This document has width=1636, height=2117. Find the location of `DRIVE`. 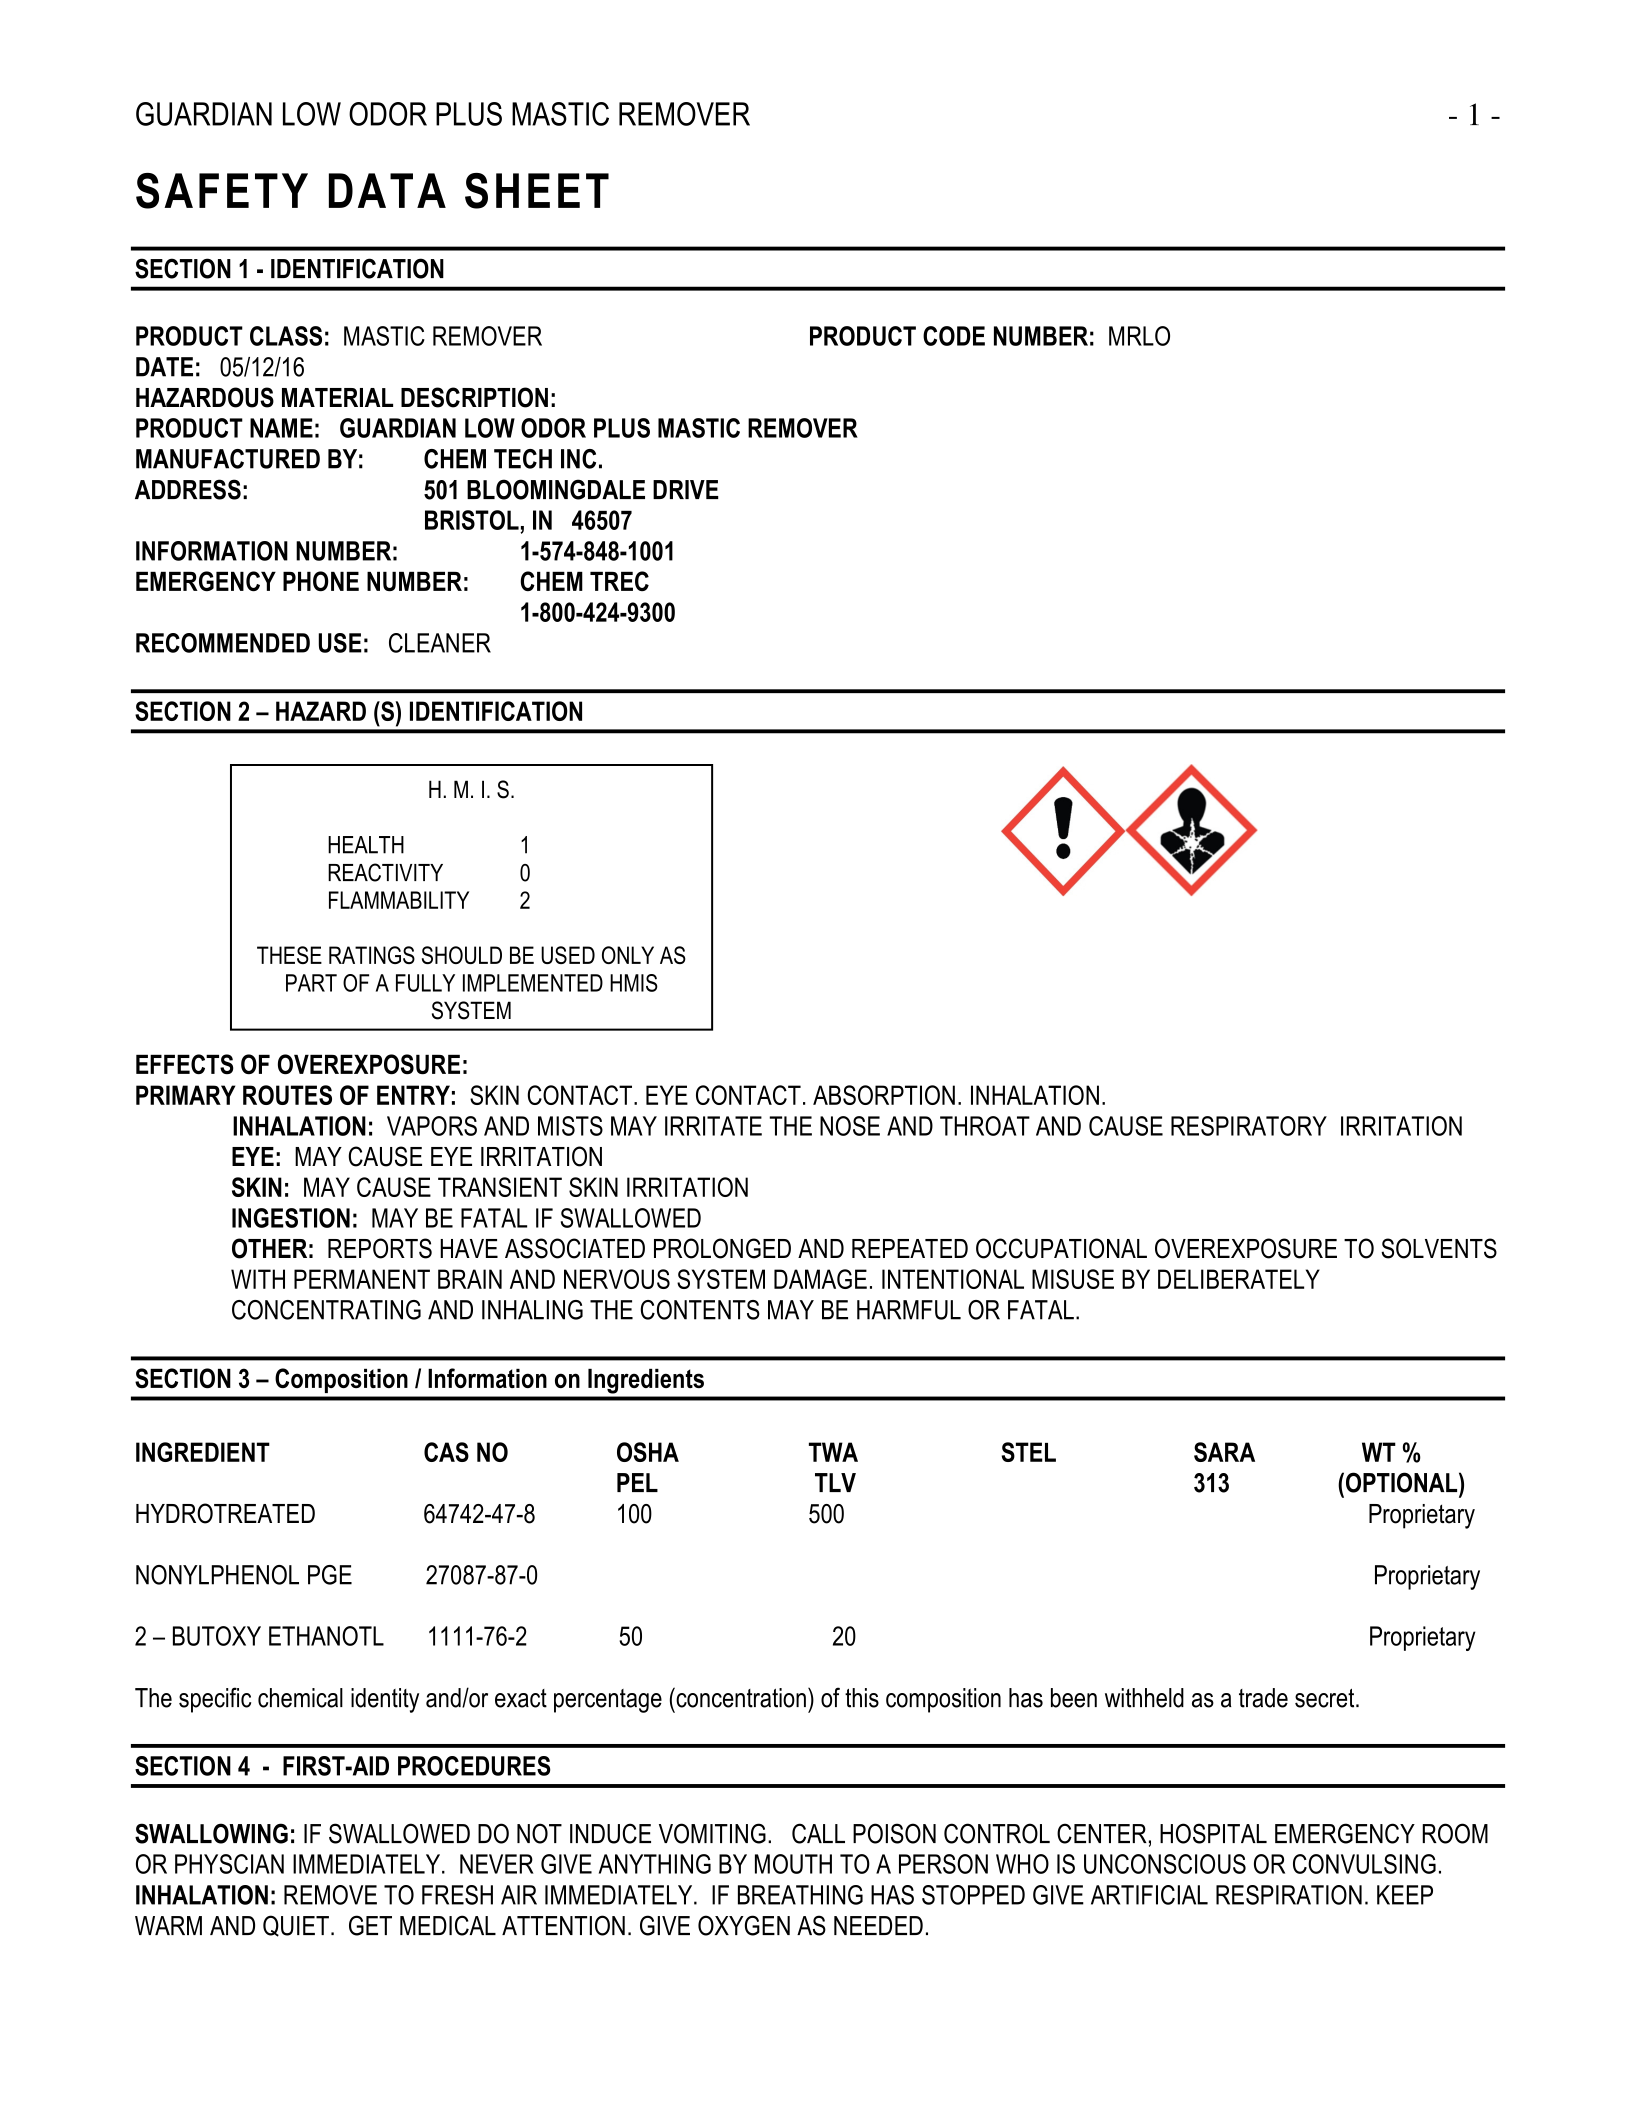

DRIVE is located at coordinates (686, 489).
